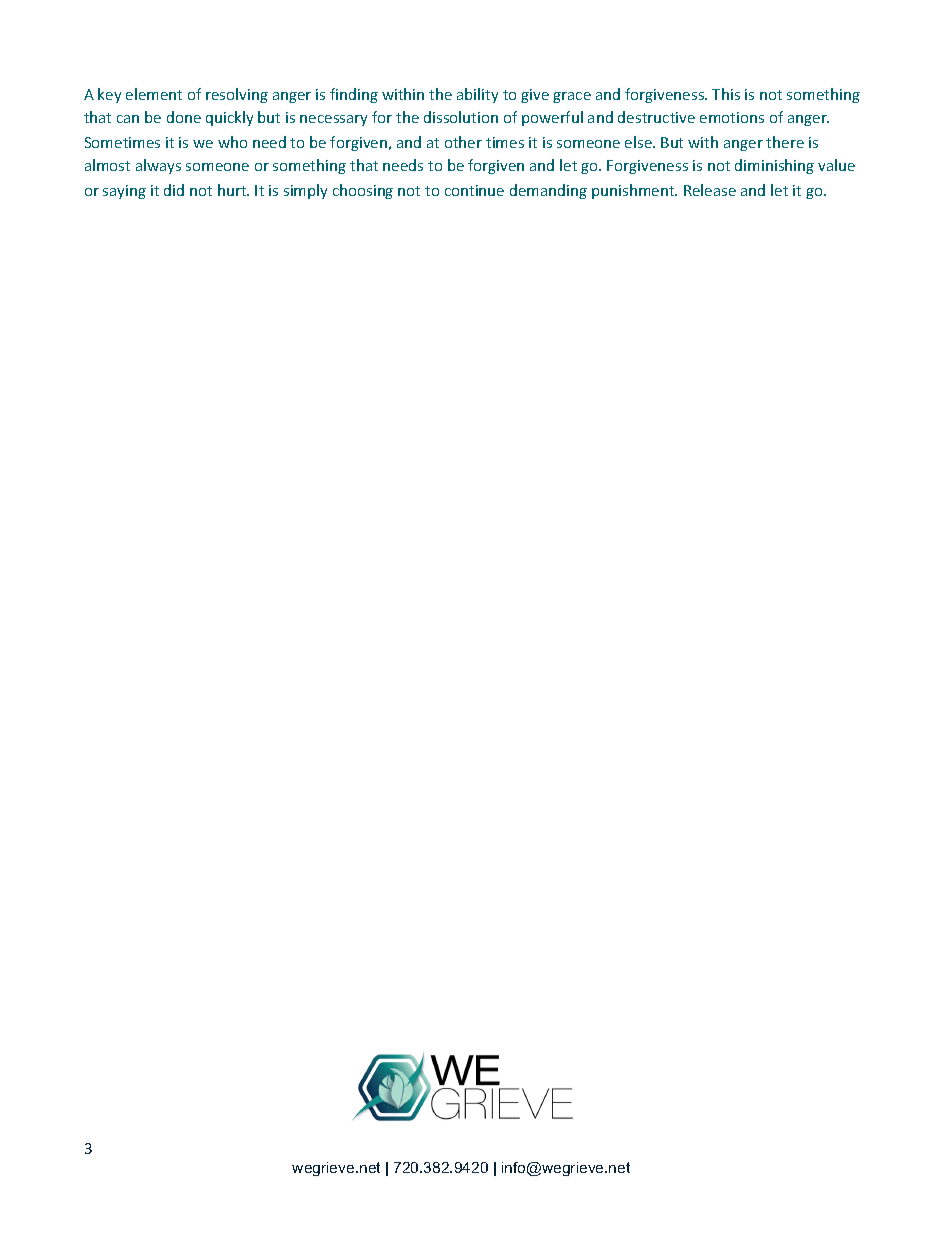 The width and height of the screenshot is (952, 1233). Describe the element at coordinates (158, 166) in the screenshot. I see `always` at that location.
